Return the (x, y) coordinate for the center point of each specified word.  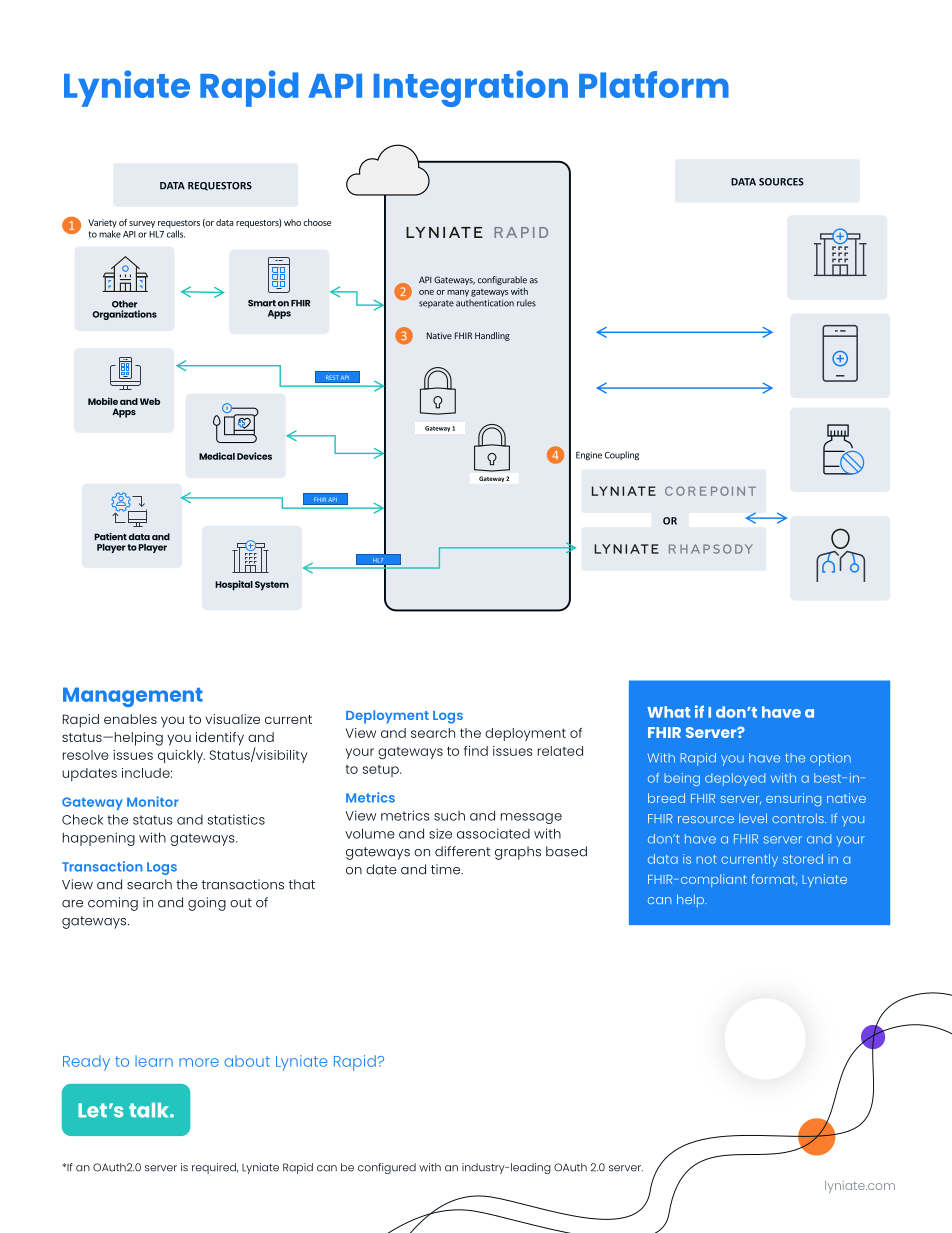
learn (154, 1061)
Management (133, 697)
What (668, 712)
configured (387, 1168)
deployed (735, 779)
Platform (654, 84)
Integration (471, 88)
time (447, 869)
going (207, 904)
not (706, 859)
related (560, 751)
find (476, 751)
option (830, 759)
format (774, 880)
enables (130, 719)
